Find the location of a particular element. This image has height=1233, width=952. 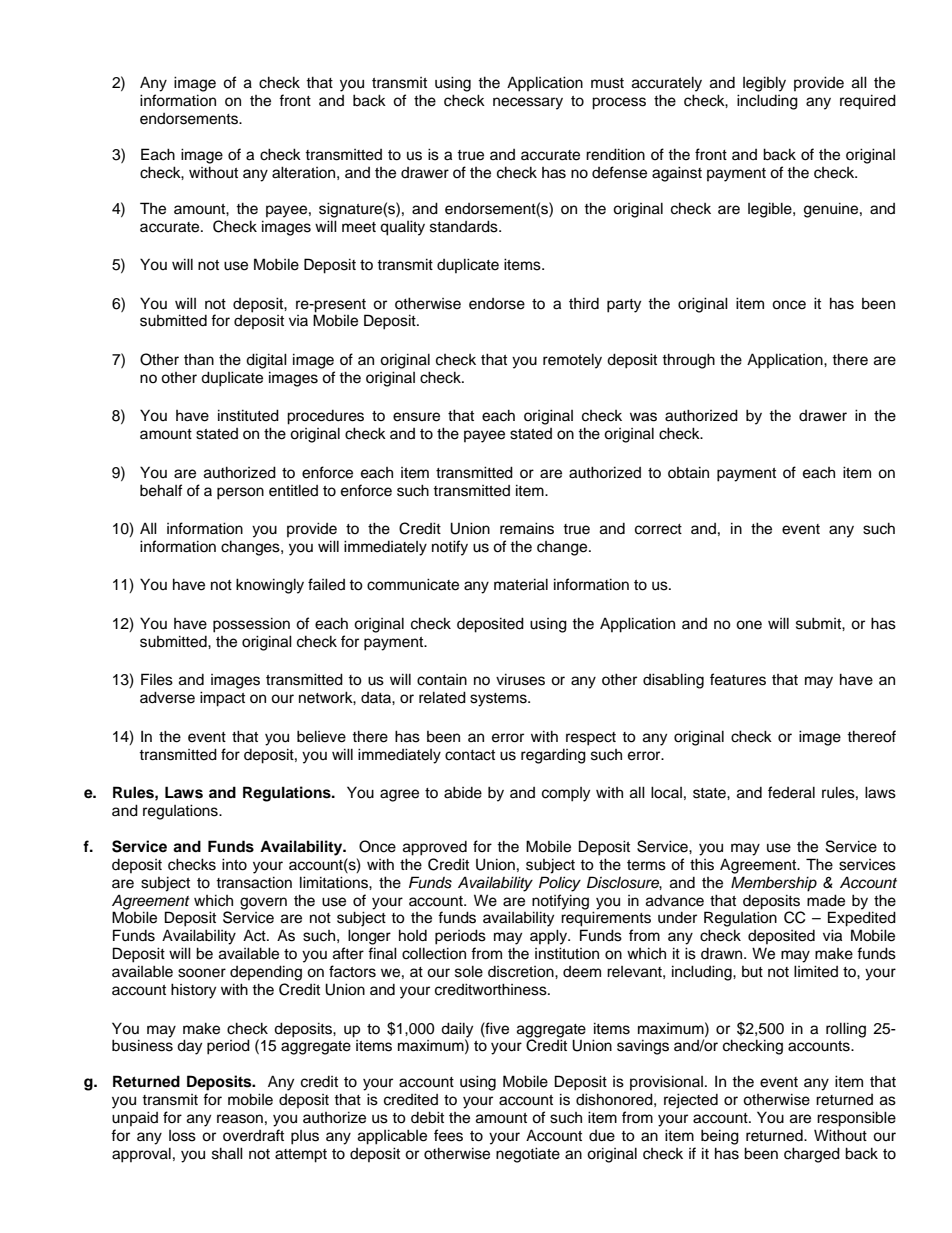

instituted is located at coordinates (248, 415).
